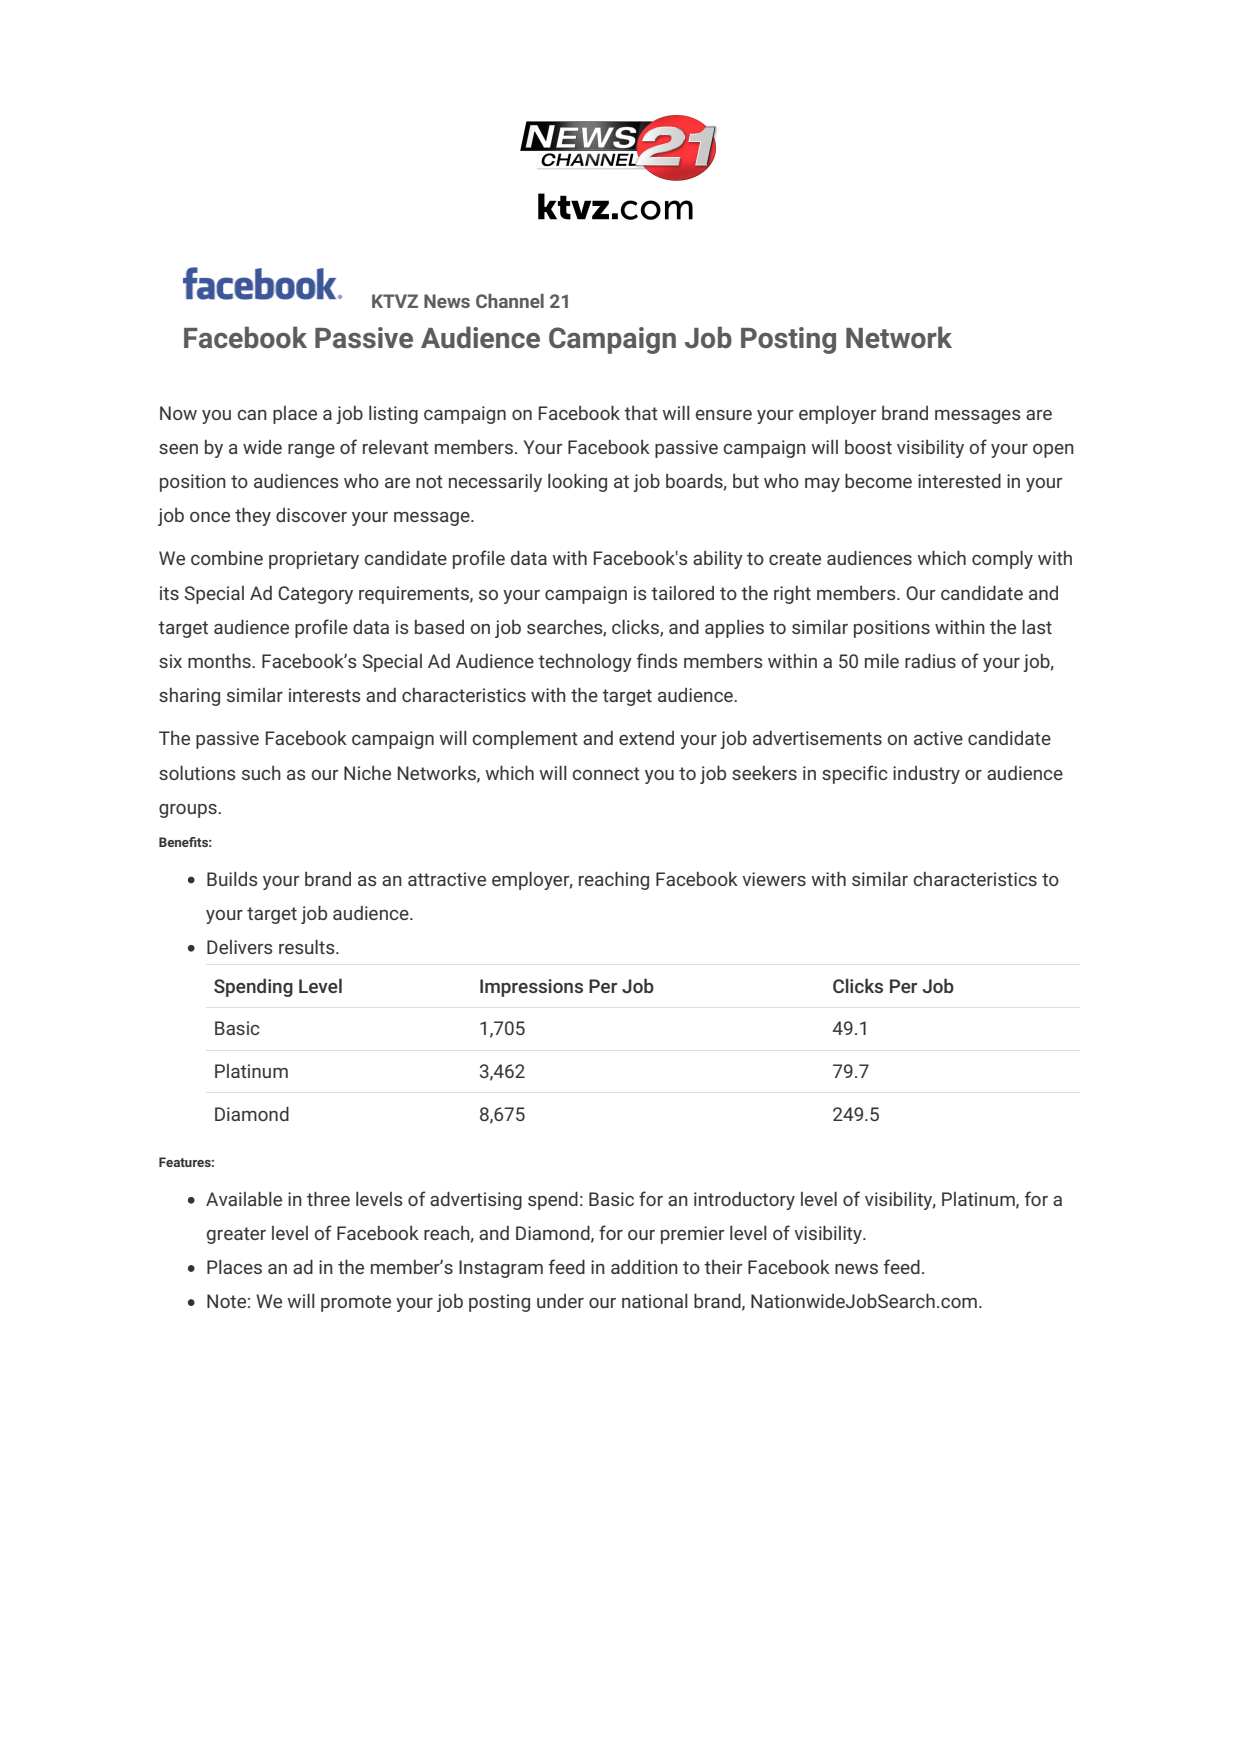 The width and height of the screenshot is (1242, 1758). Describe the element at coordinates (236, 1235) in the screenshot. I see `greater` at that location.
